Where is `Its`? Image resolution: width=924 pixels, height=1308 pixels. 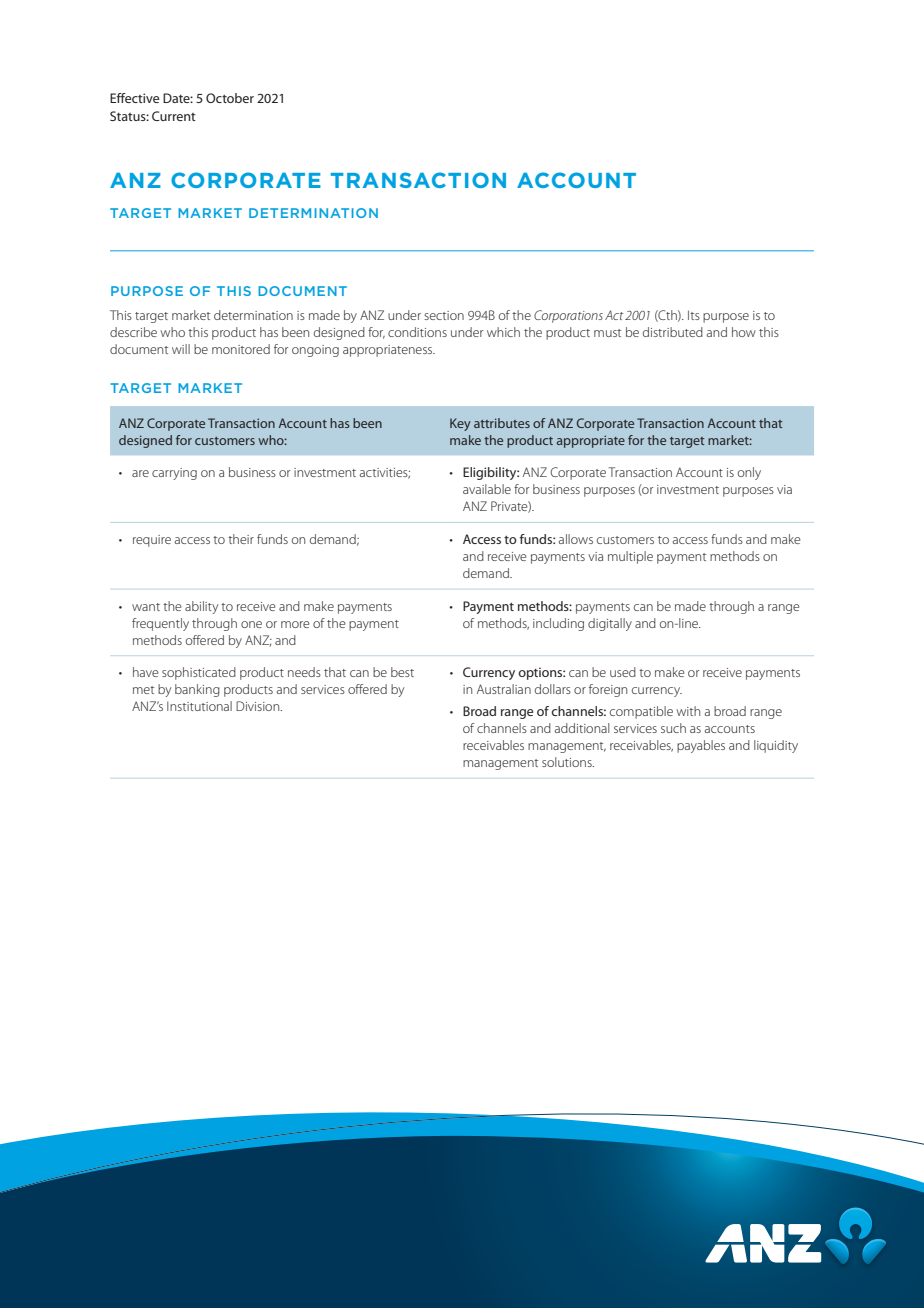
Its is located at coordinates (694, 315).
